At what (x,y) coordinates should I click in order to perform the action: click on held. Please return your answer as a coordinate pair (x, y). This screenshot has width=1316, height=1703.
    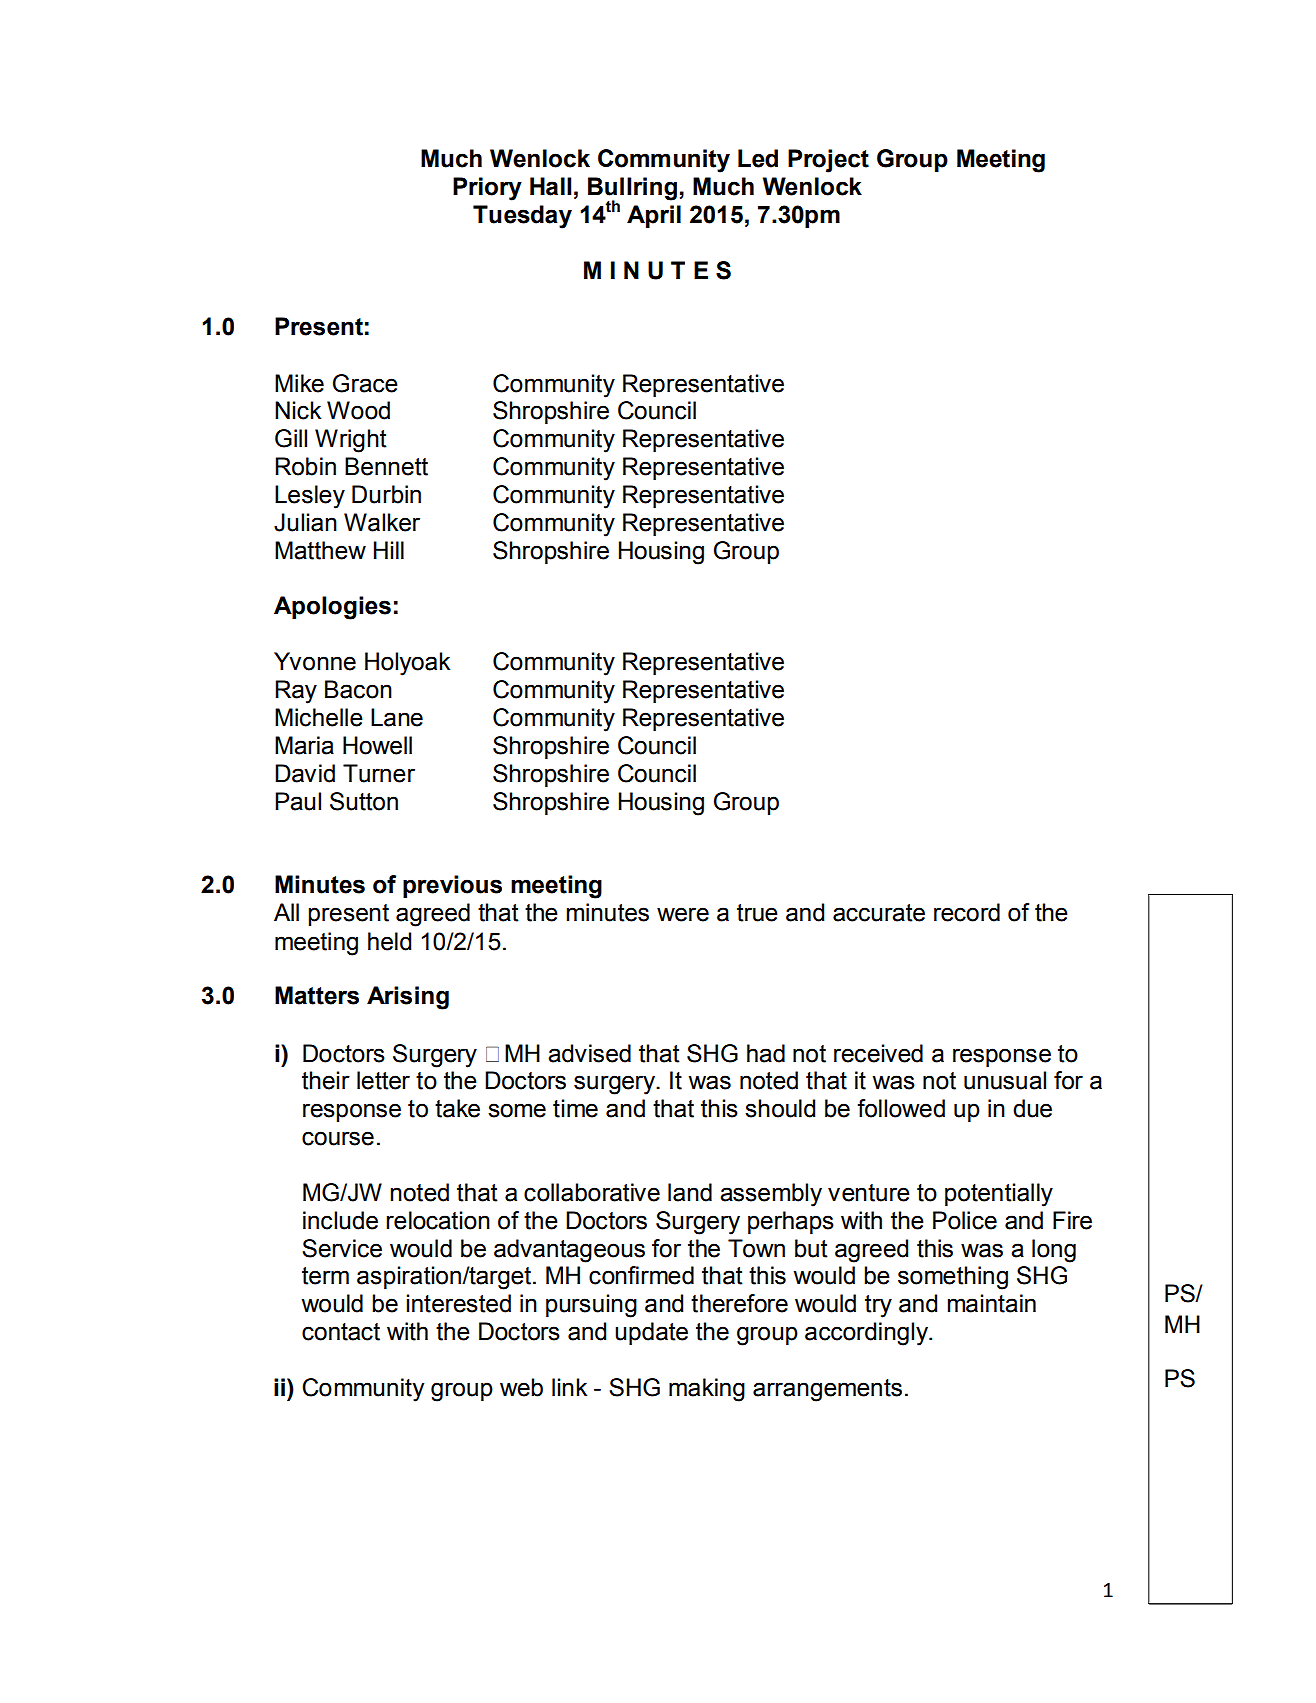
    Looking at the image, I should click on (389, 941).
